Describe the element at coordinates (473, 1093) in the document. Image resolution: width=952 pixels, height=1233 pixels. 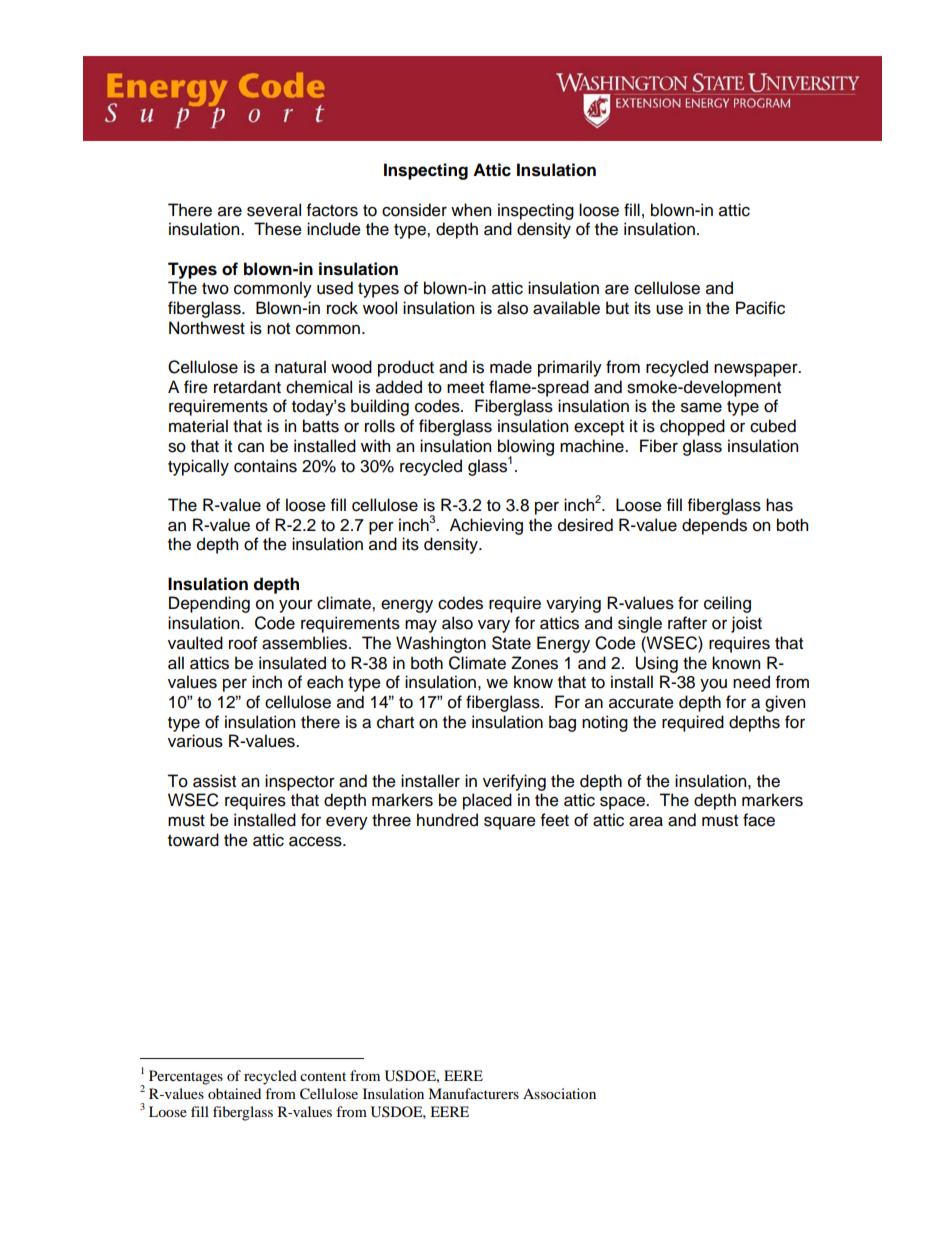
I see `Manufacturers` at that location.
